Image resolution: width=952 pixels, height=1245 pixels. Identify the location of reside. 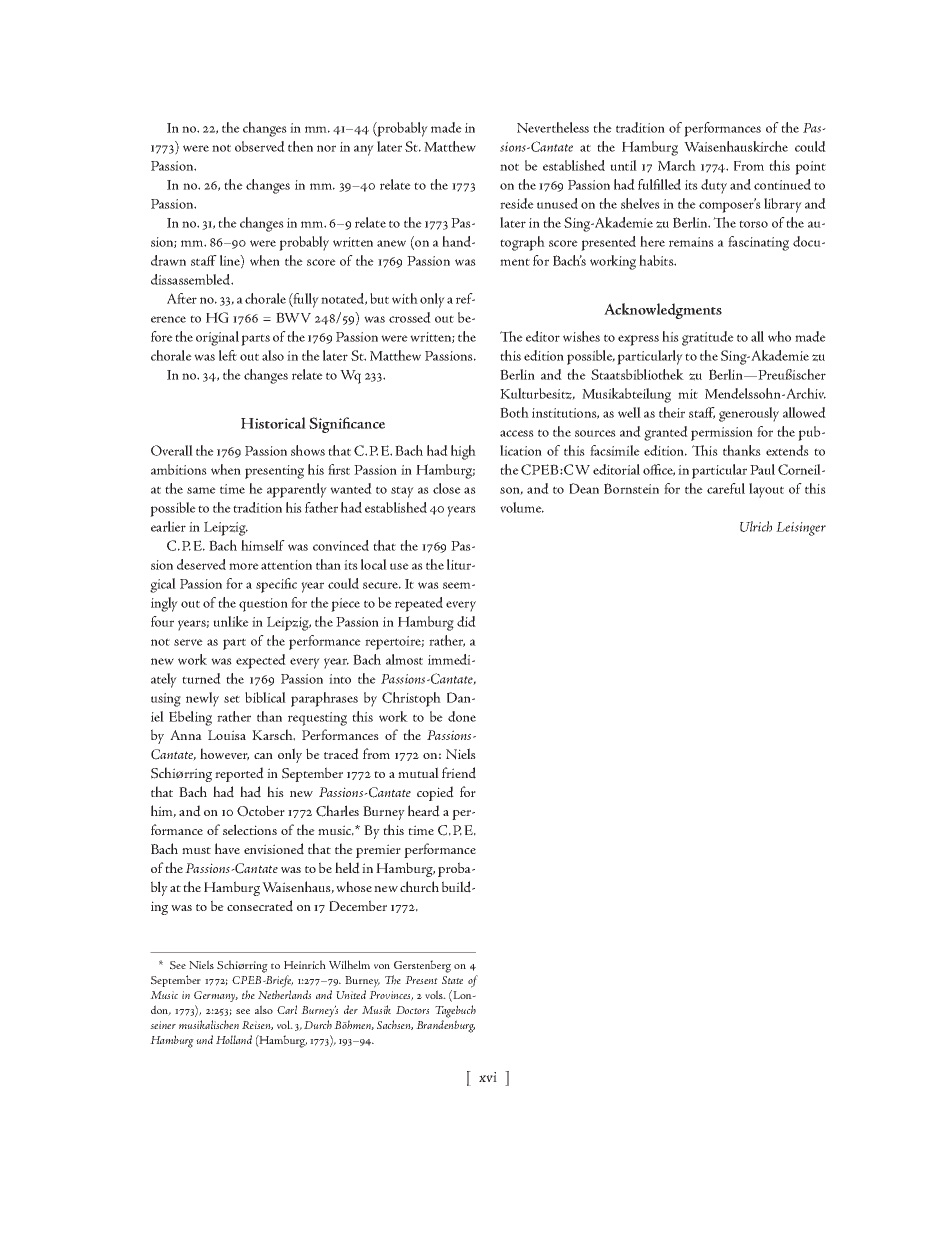
(517, 203).
